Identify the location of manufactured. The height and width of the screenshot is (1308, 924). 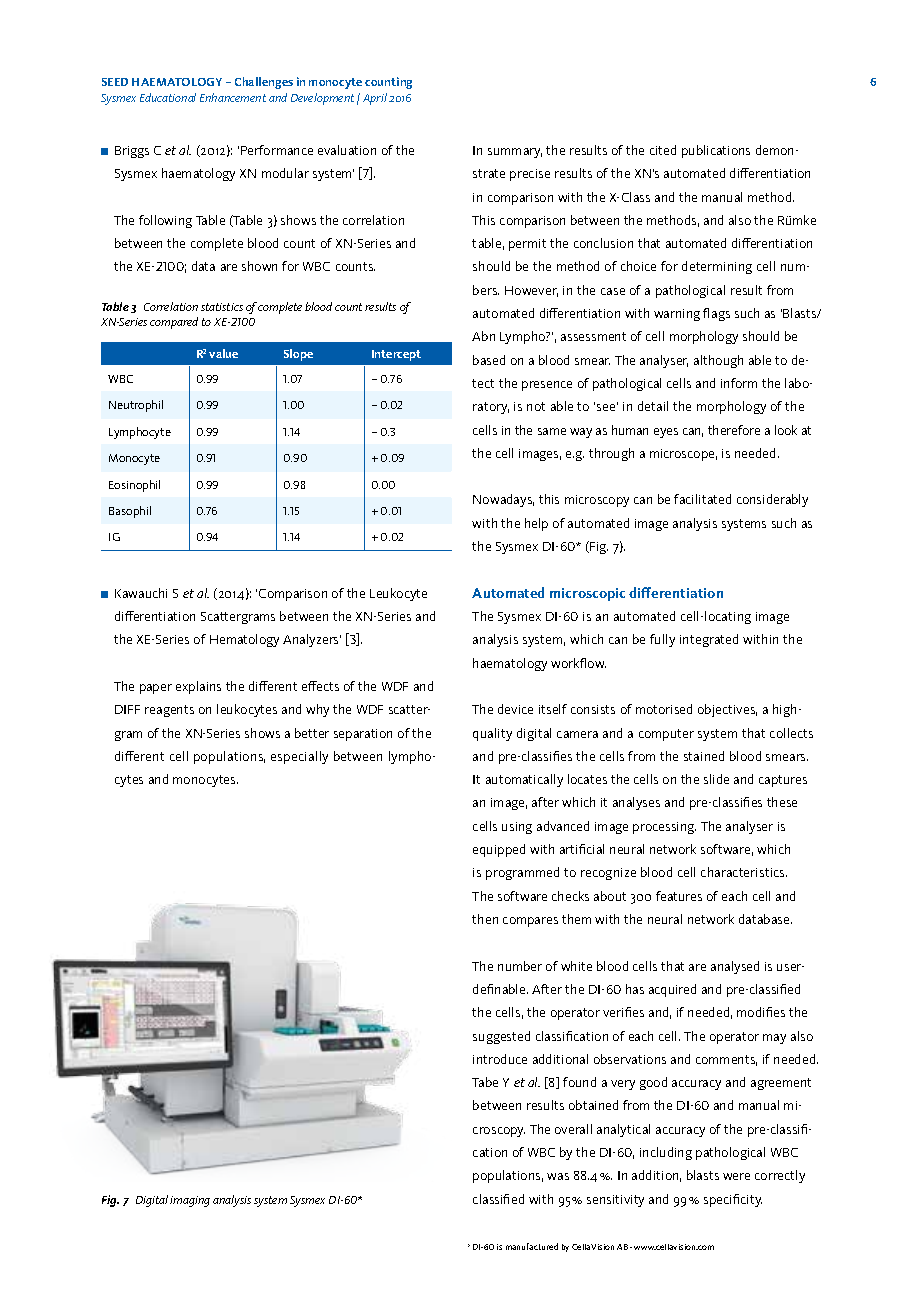
(532, 1246).
